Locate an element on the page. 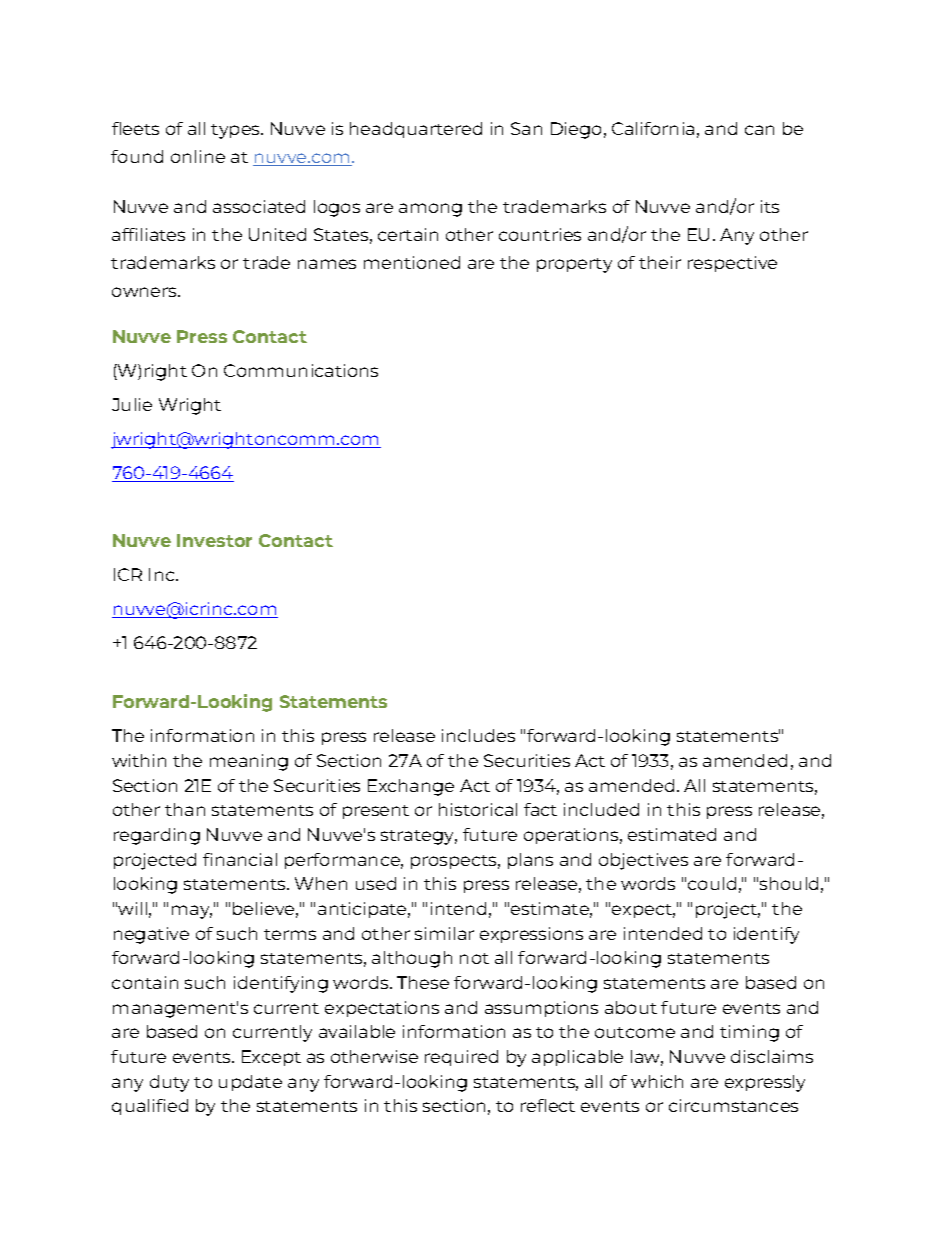 This page has width=952, height=1233. California is located at coordinates (653, 128).
